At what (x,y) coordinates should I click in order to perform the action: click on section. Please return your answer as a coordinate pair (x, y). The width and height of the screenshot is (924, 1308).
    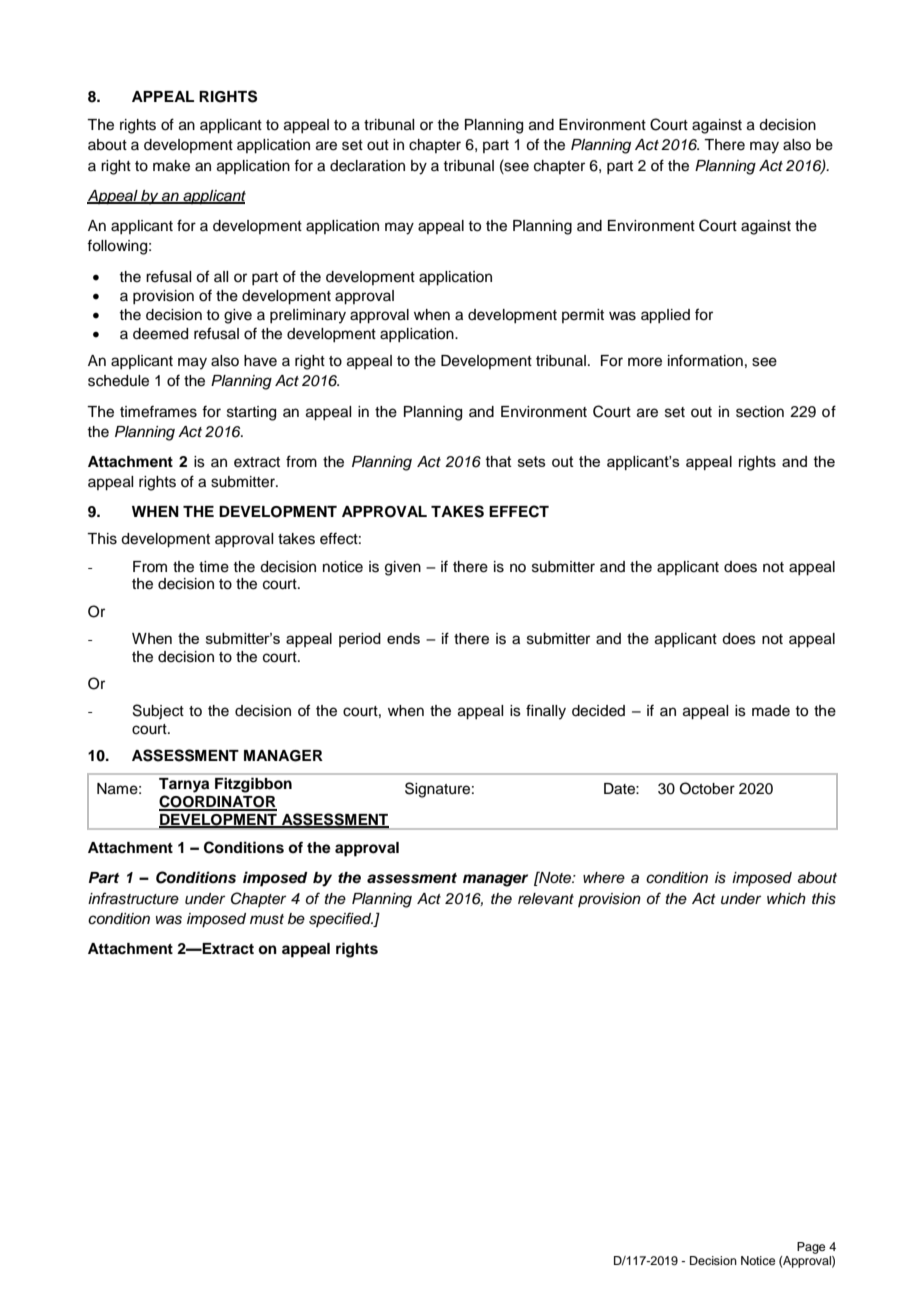
    Looking at the image, I should click on (760, 412).
